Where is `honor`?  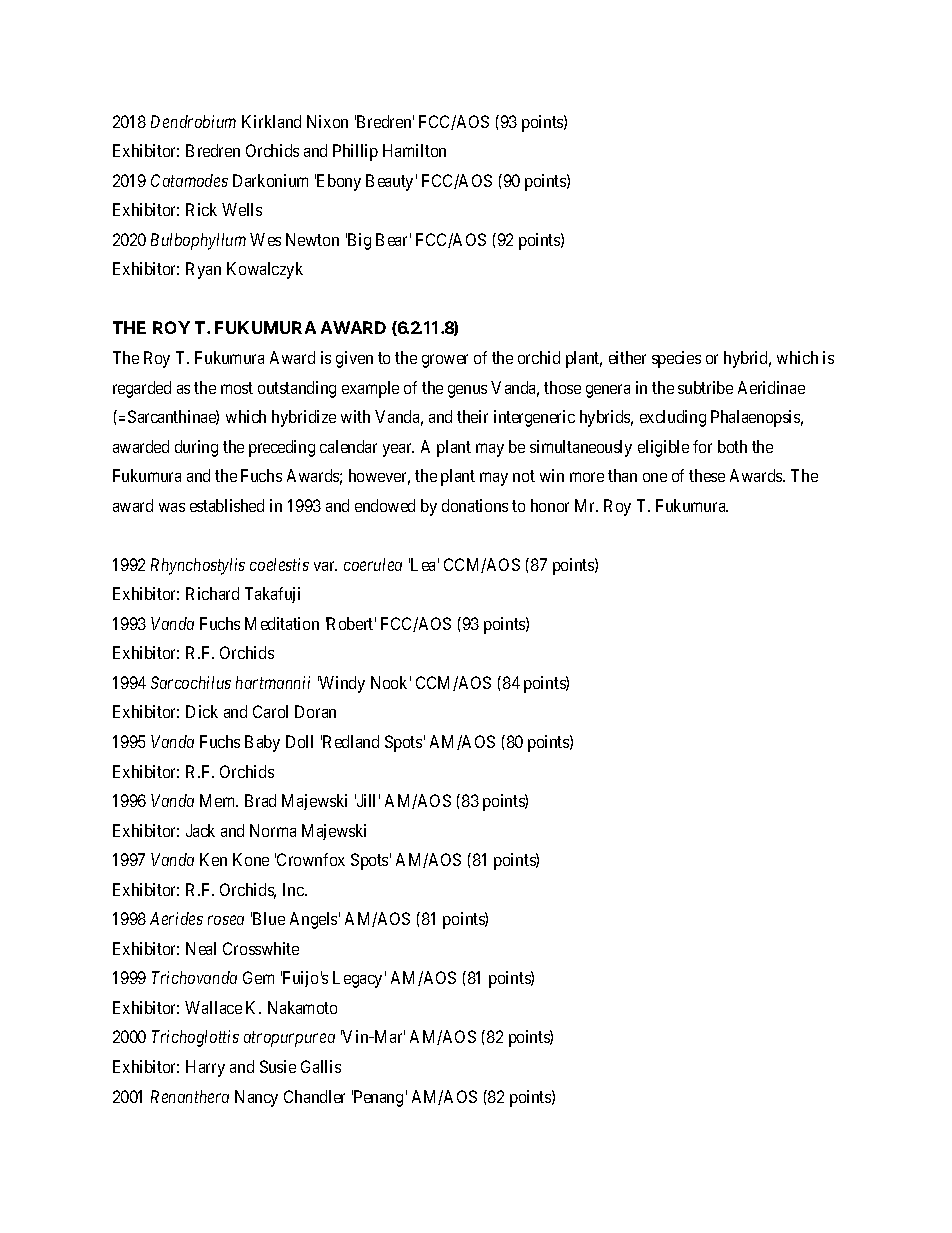
honor is located at coordinates (550, 505).
